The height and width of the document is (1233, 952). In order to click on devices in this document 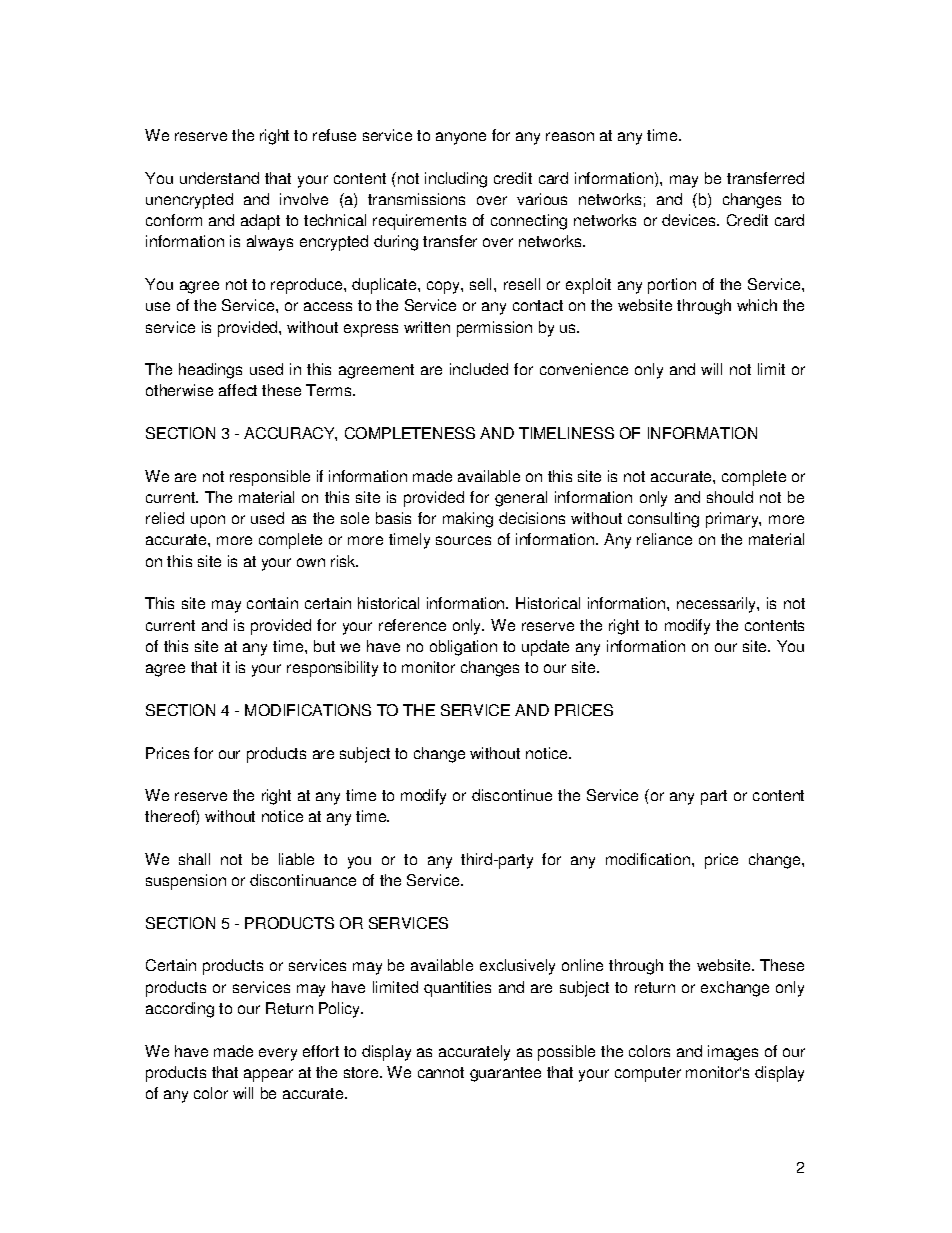, I will do `click(690, 220)`.
